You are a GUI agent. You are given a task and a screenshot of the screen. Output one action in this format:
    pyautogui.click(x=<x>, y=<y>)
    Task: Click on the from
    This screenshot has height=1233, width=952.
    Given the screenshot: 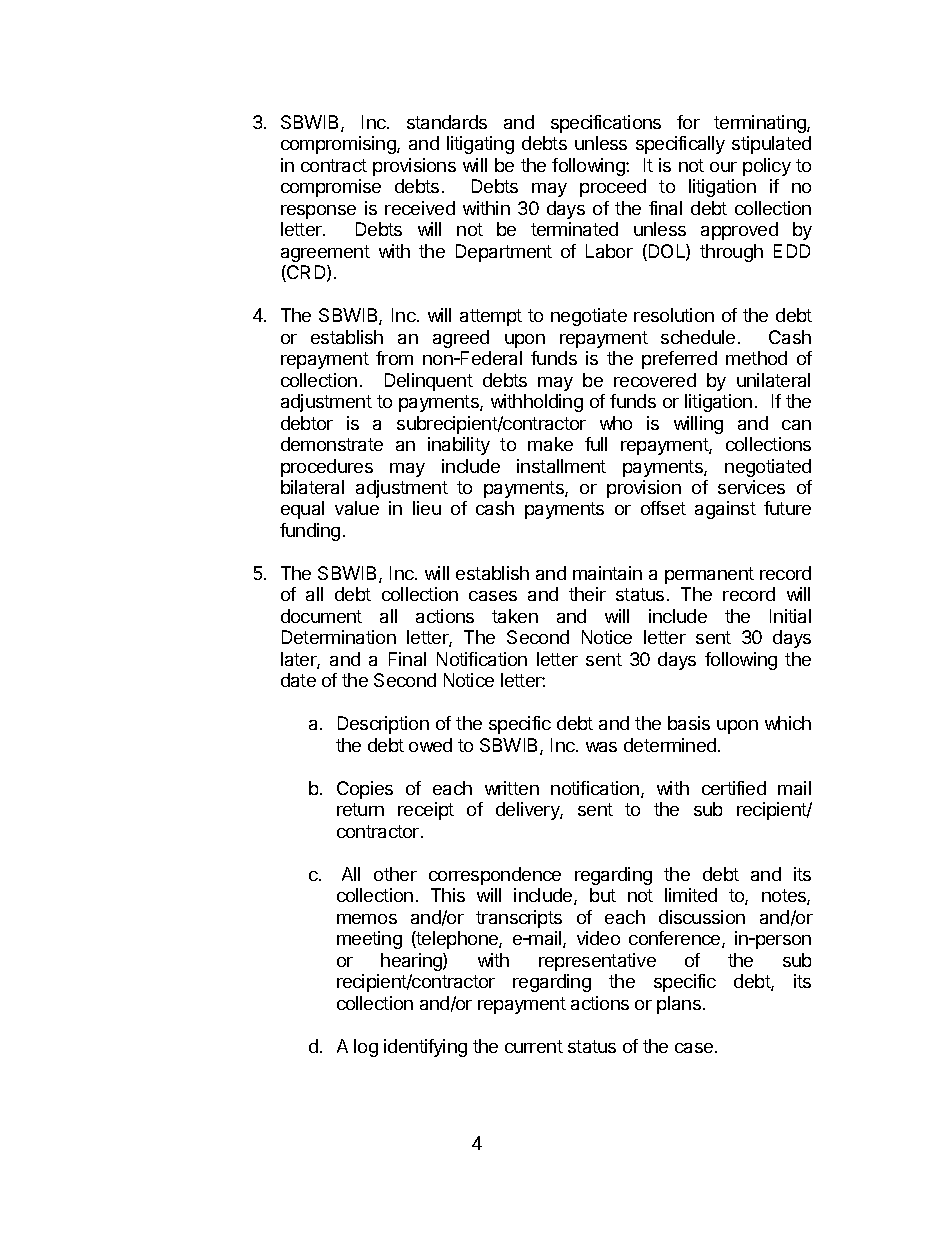 What is the action you would take?
    pyautogui.click(x=394, y=358)
